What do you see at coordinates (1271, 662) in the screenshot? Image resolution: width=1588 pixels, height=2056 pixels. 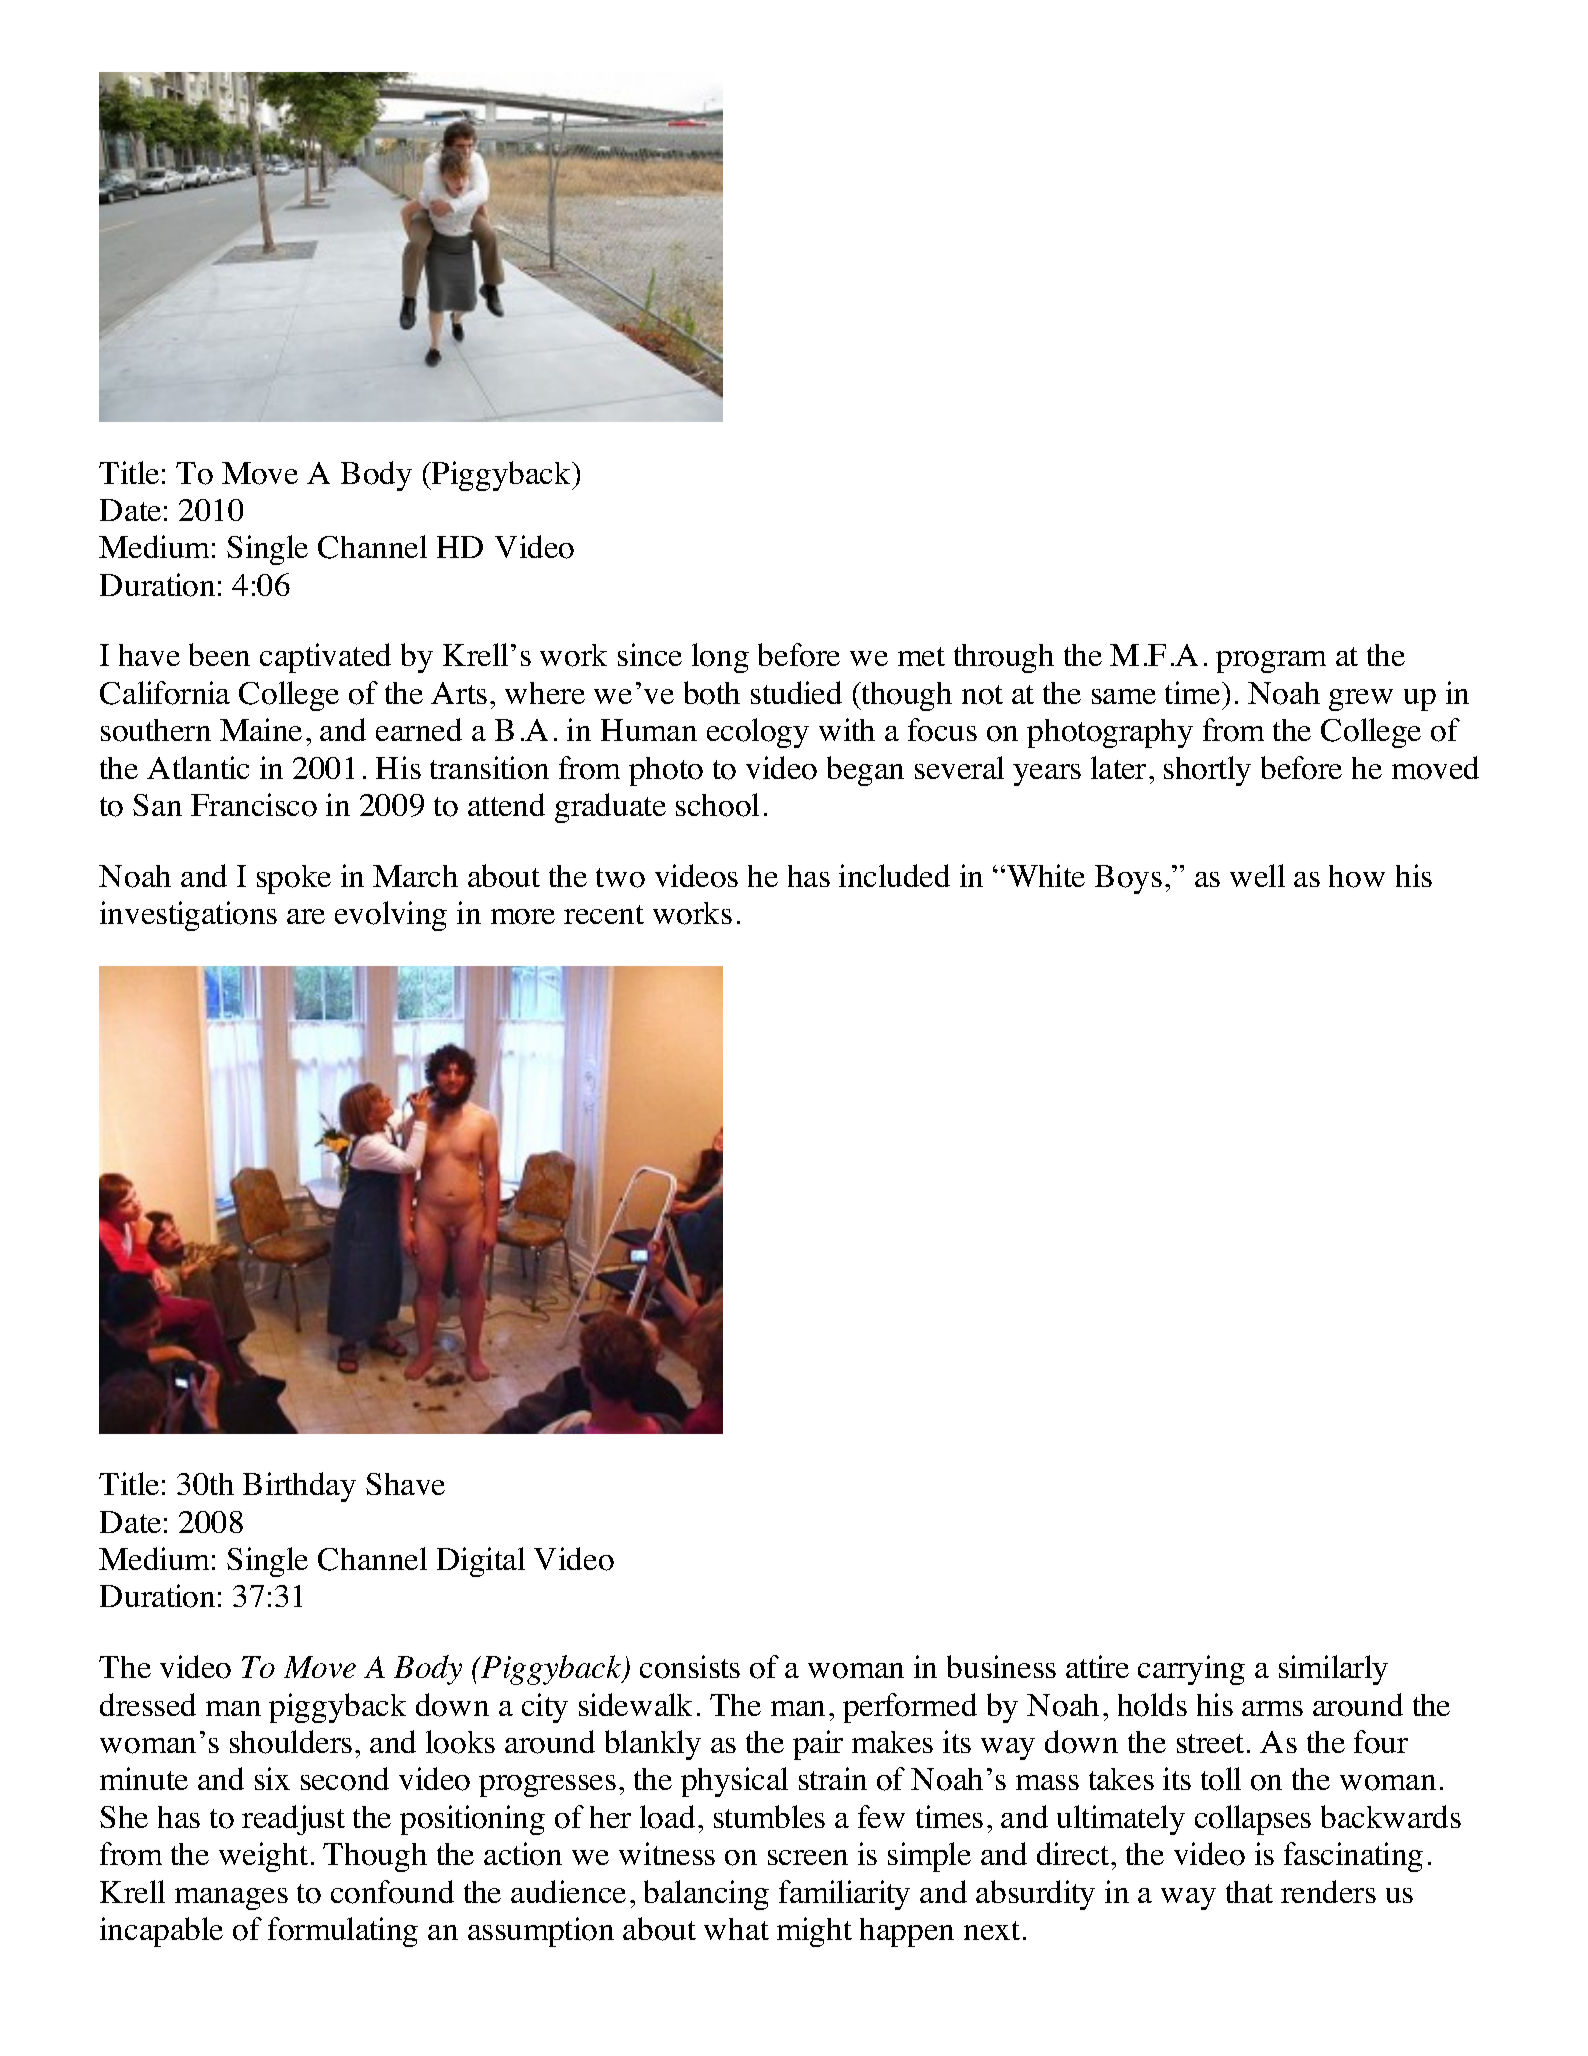 I see `program` at bounding box center [1271, 662].
